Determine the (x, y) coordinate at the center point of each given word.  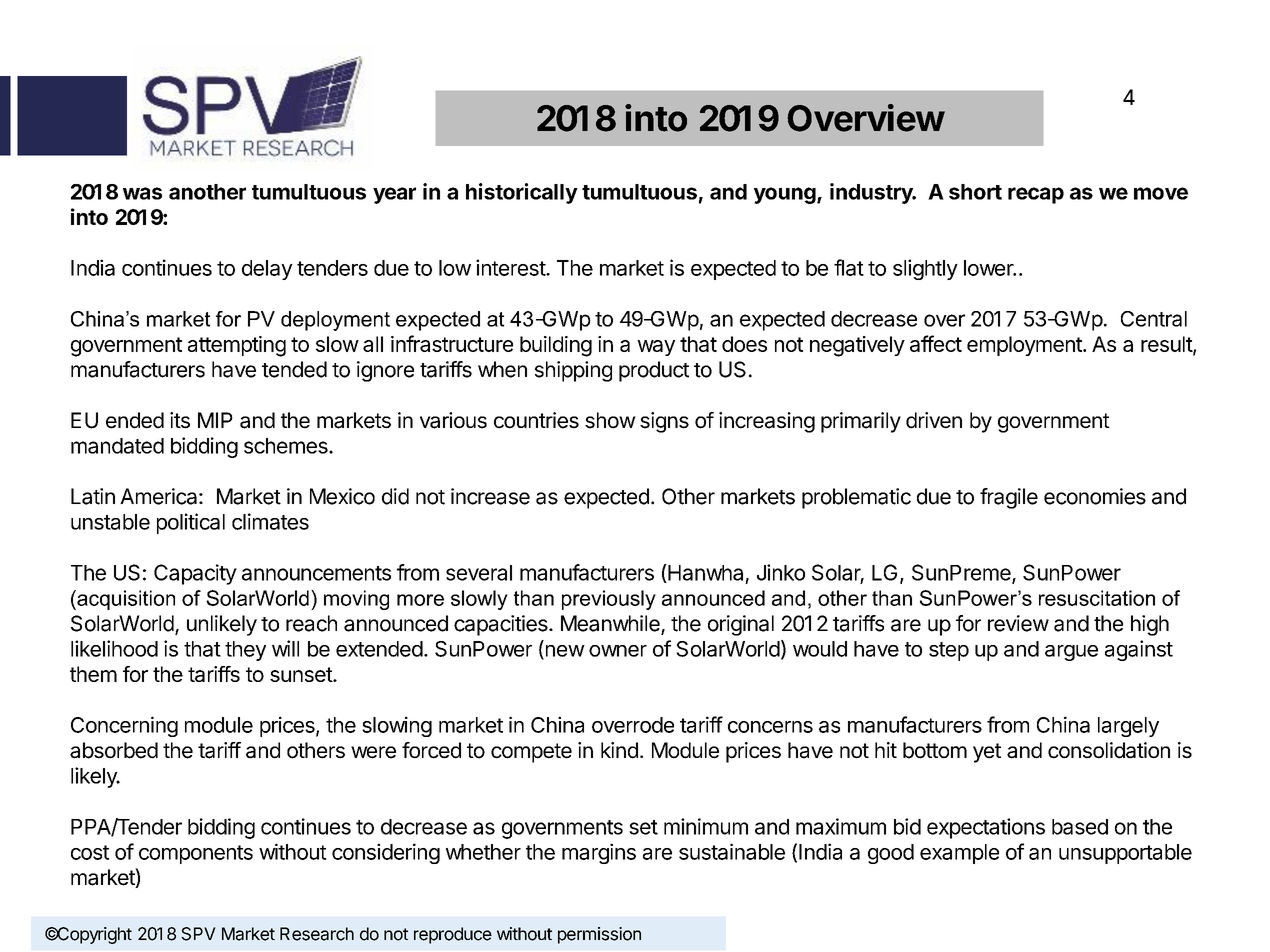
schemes (287, 446)
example (959, 854)
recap (1036, 195)
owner (618, 651)
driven (934, 420)
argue (1071, 653)
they (245, 651)
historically (522, 193)
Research (317, 934)
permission (599, 935)
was (142, 193)
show (610, 420)
